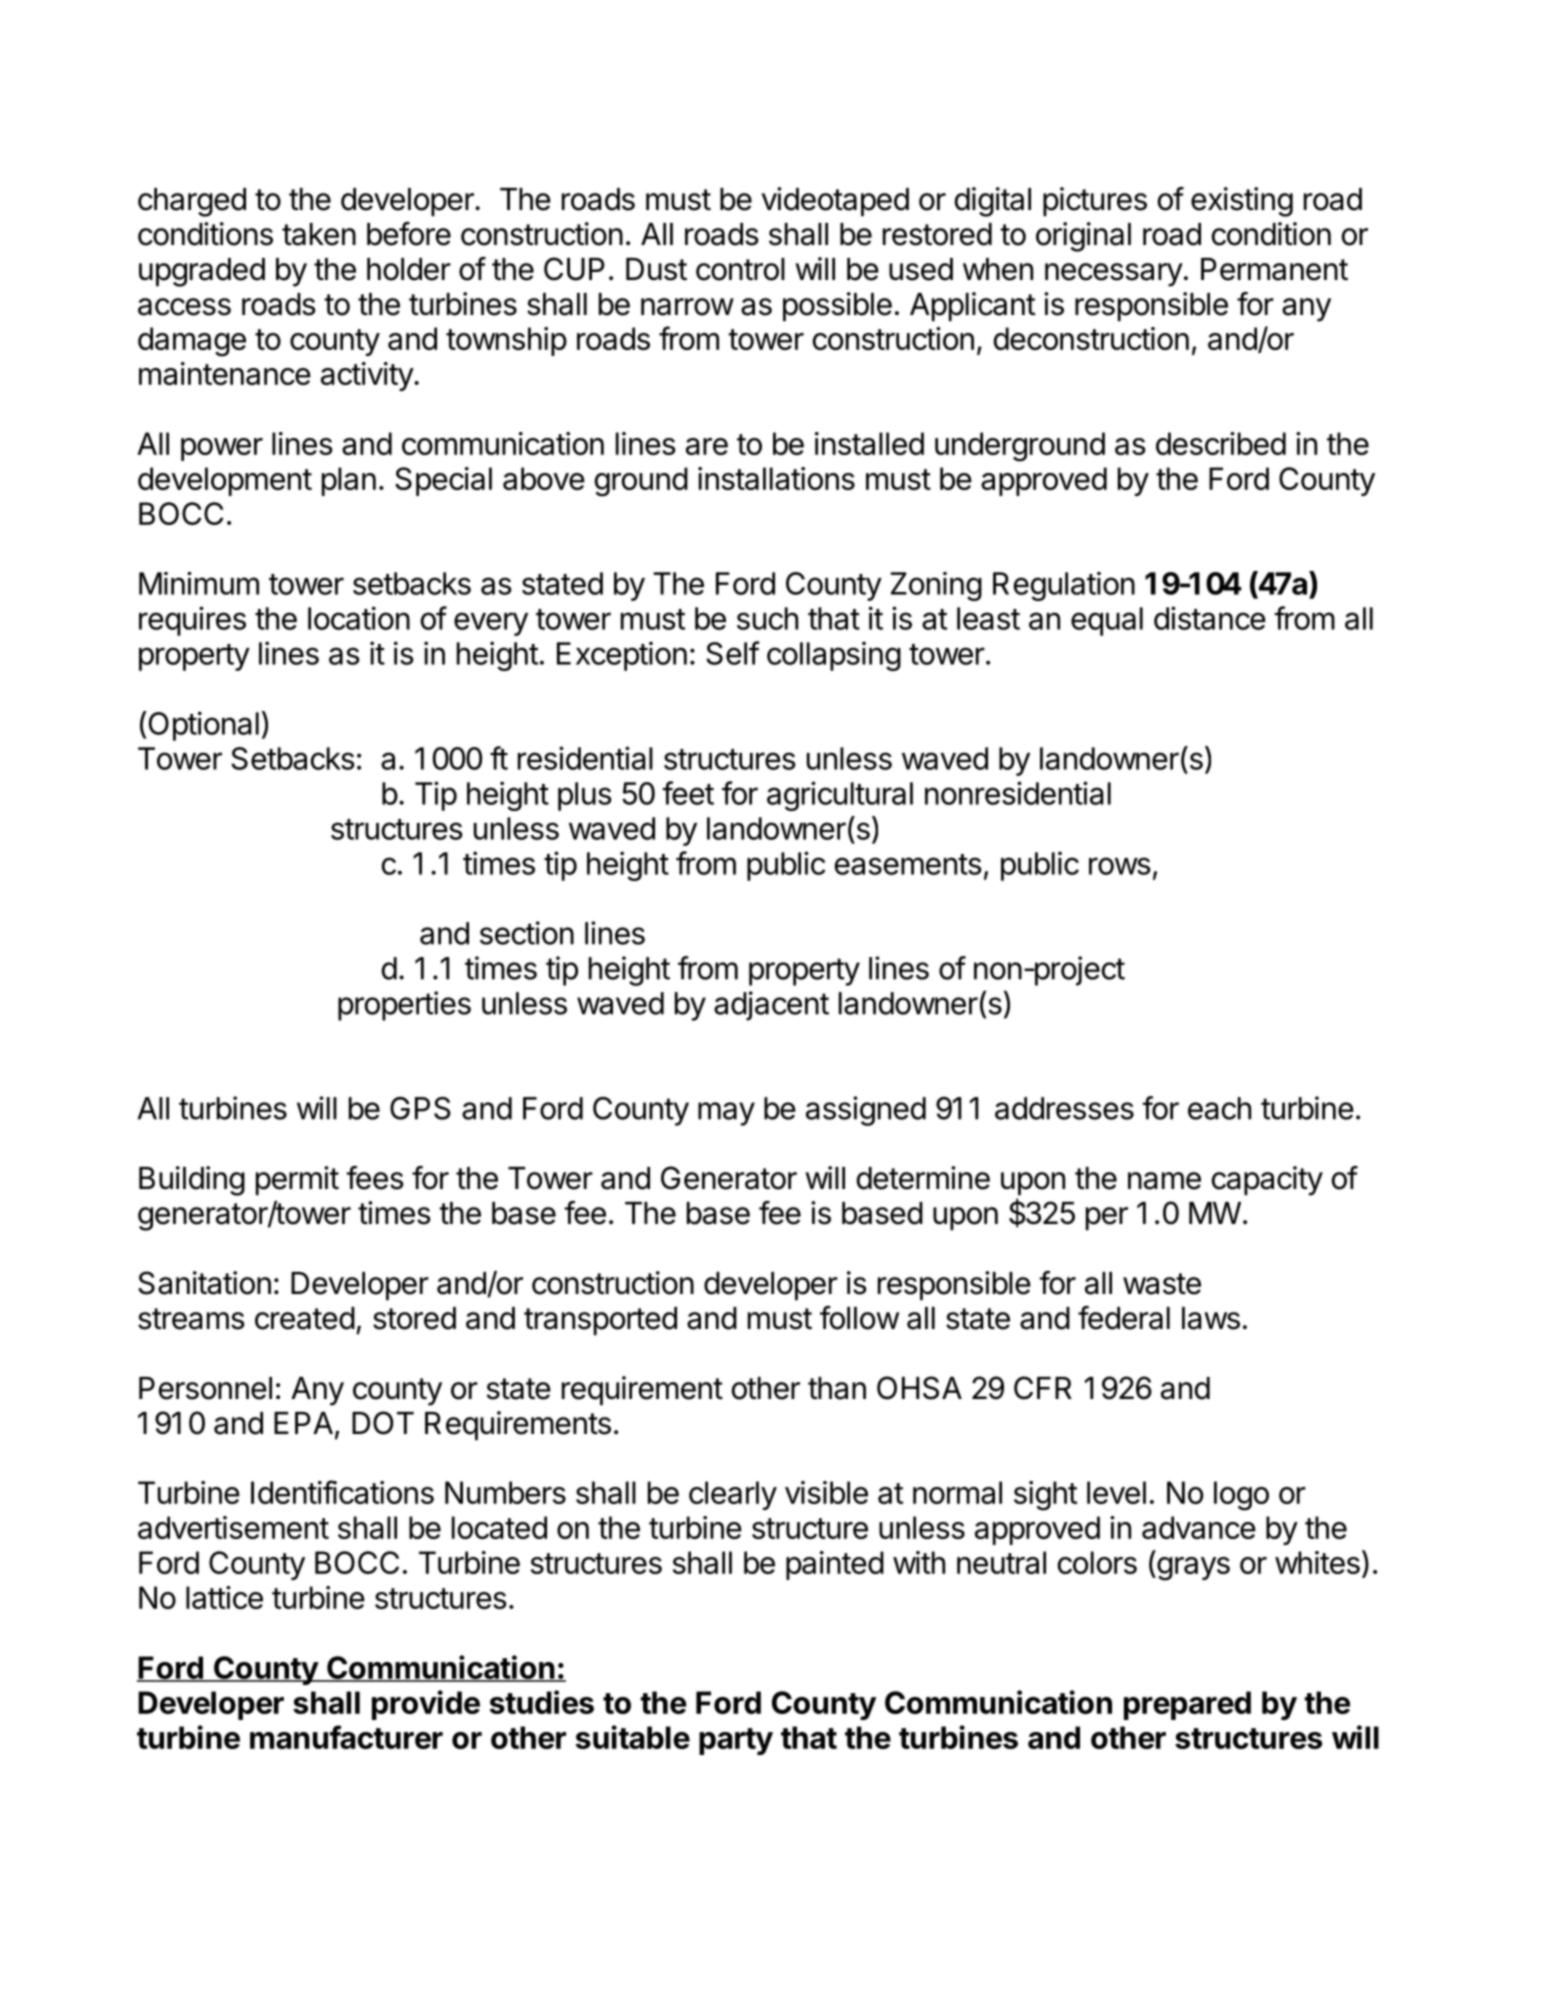 The height and width of the page is (2007, 1551). I want to click on control, so click(740, 269).
